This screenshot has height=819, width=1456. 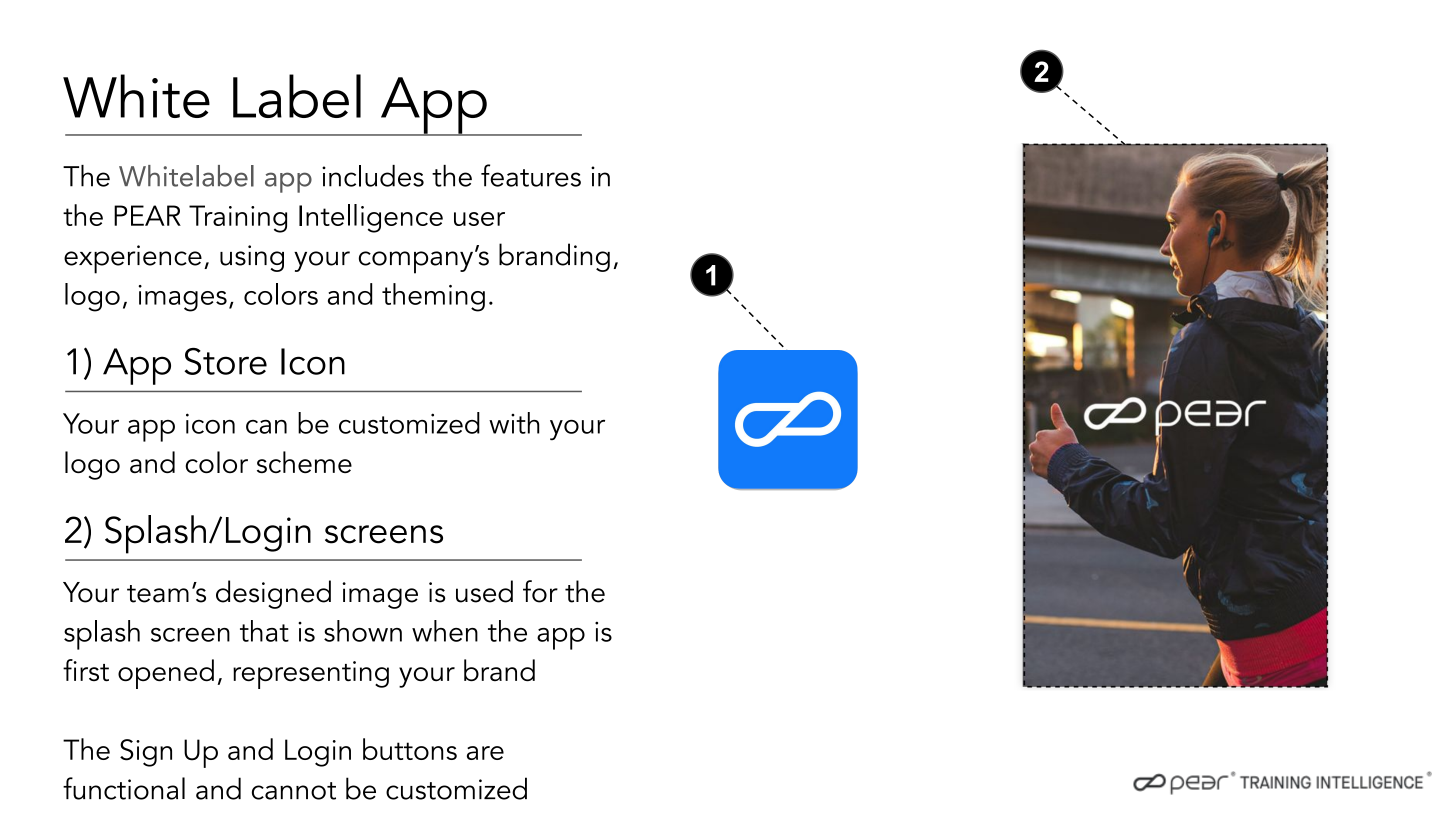 I want to click on functional, so click(x=124, y=788).
